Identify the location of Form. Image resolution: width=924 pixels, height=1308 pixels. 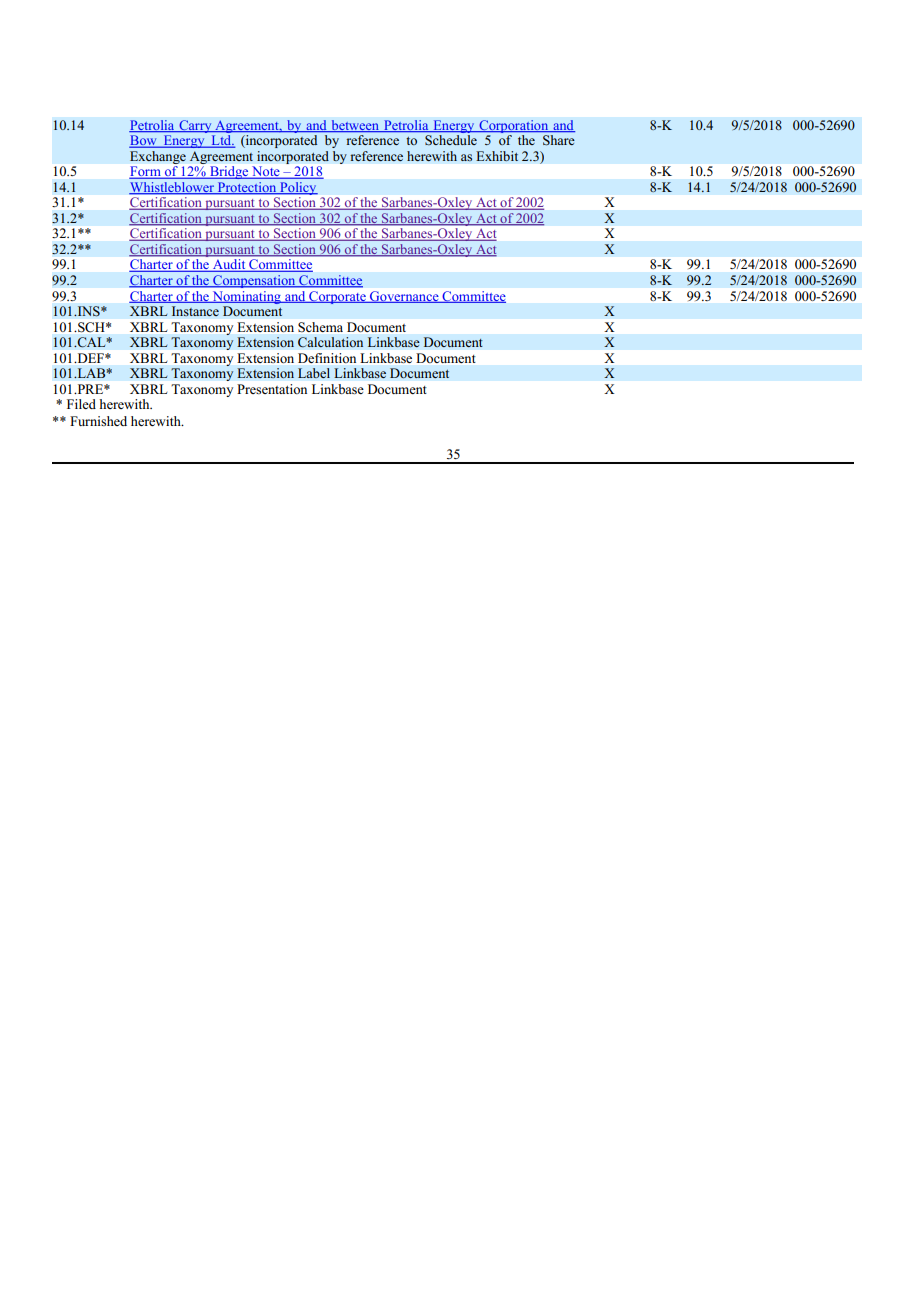
(146, 172).
